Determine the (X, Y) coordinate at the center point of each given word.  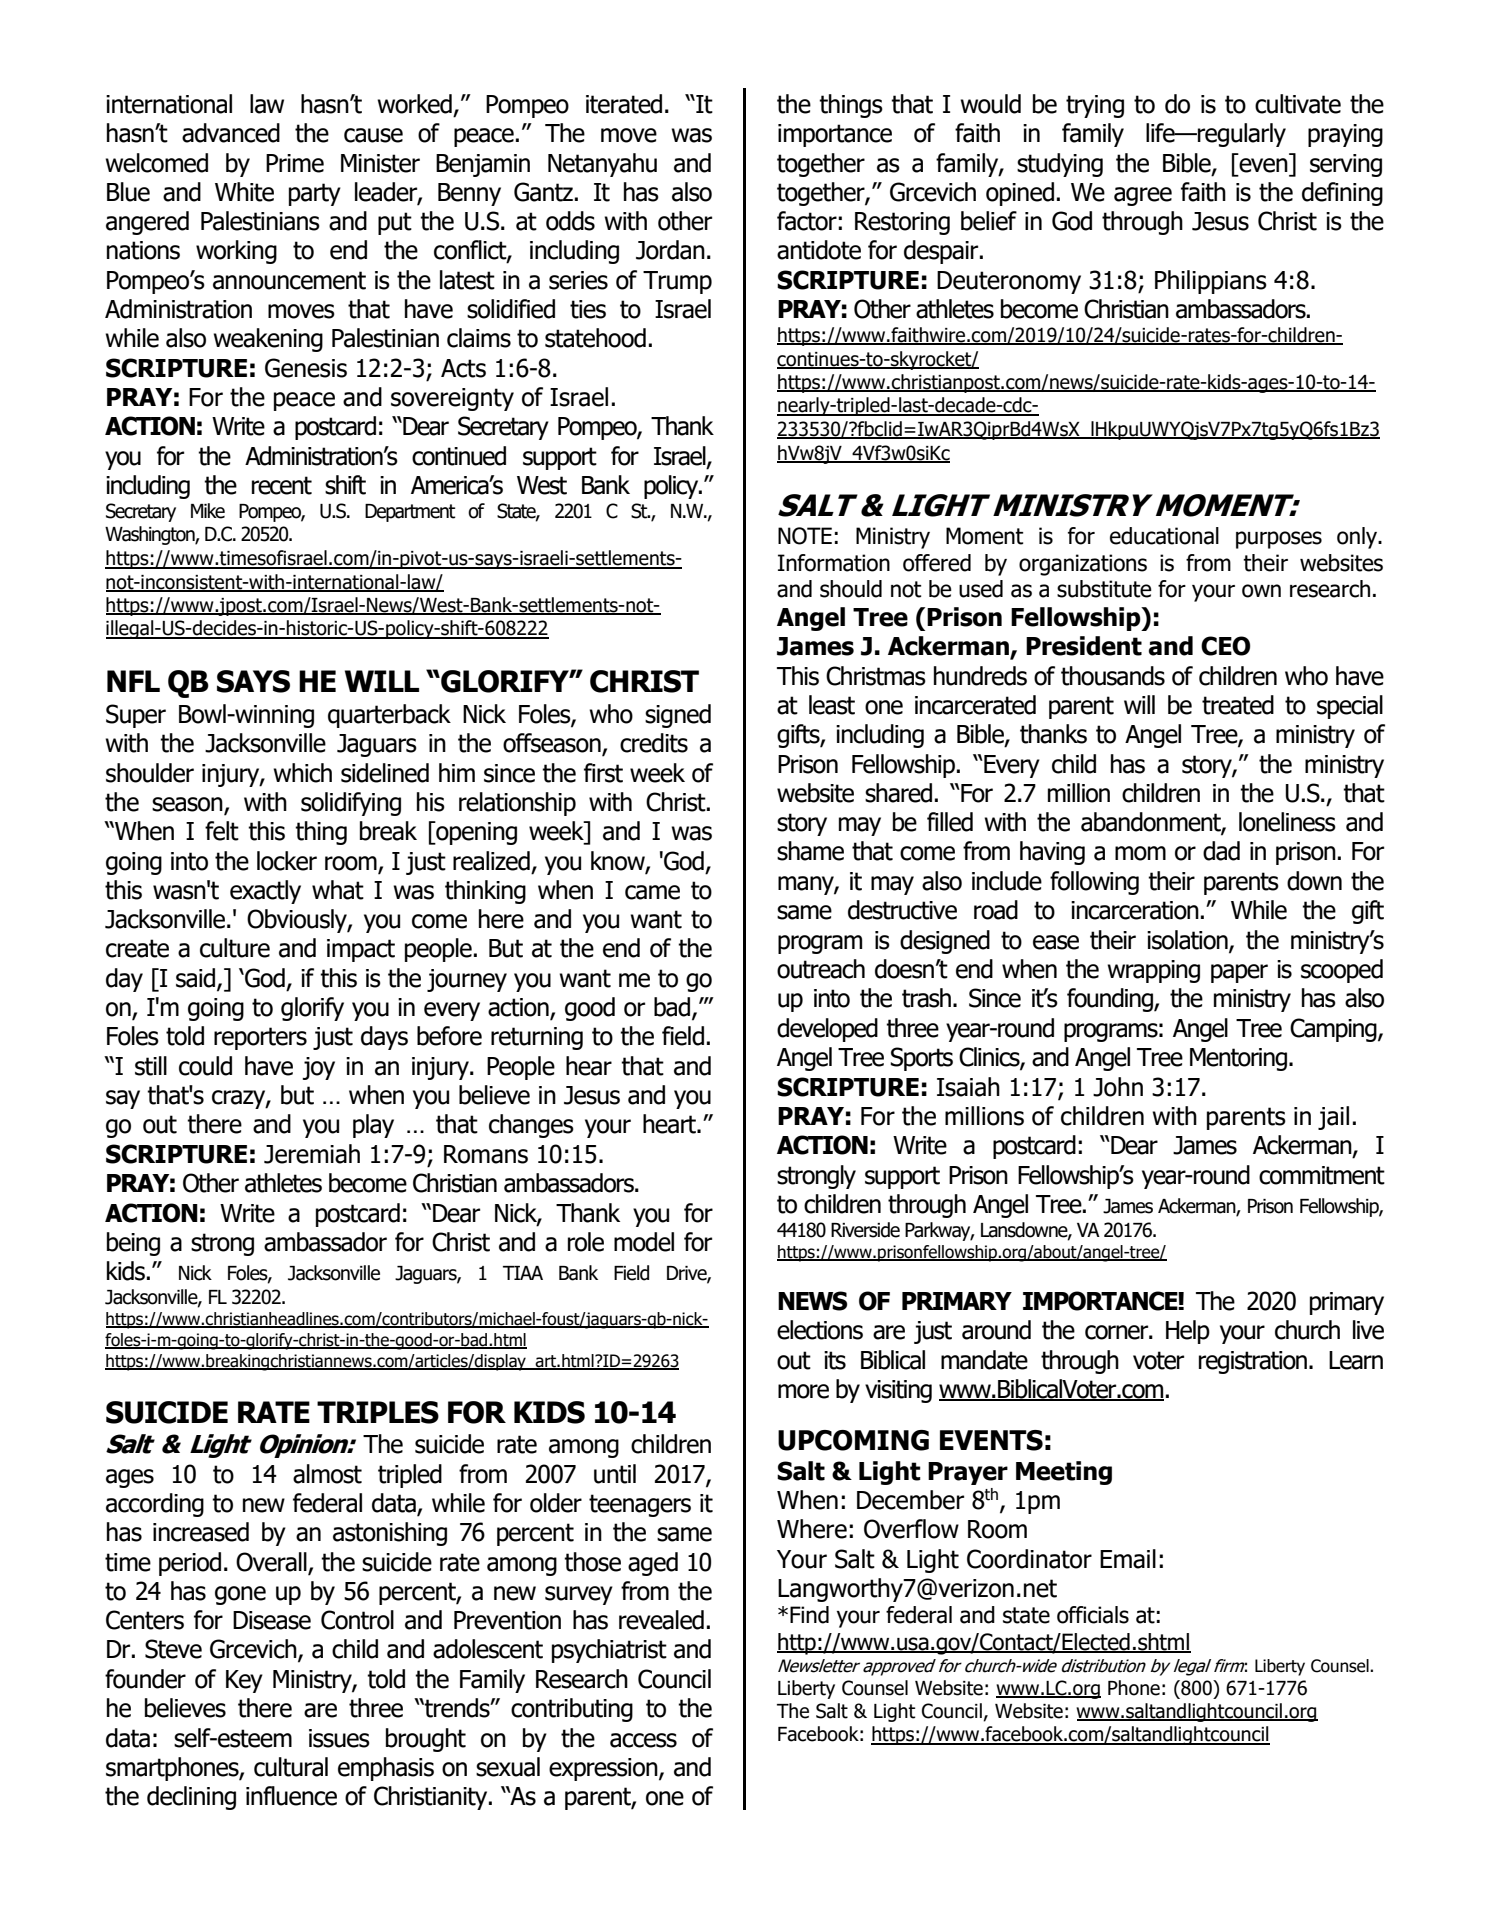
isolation (1188, 940)
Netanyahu (602, 165)
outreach (821, 969)
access (643, 1740)
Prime (295, 163)
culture (235, 948)
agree (1143, 196)
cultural (291, 1767)
